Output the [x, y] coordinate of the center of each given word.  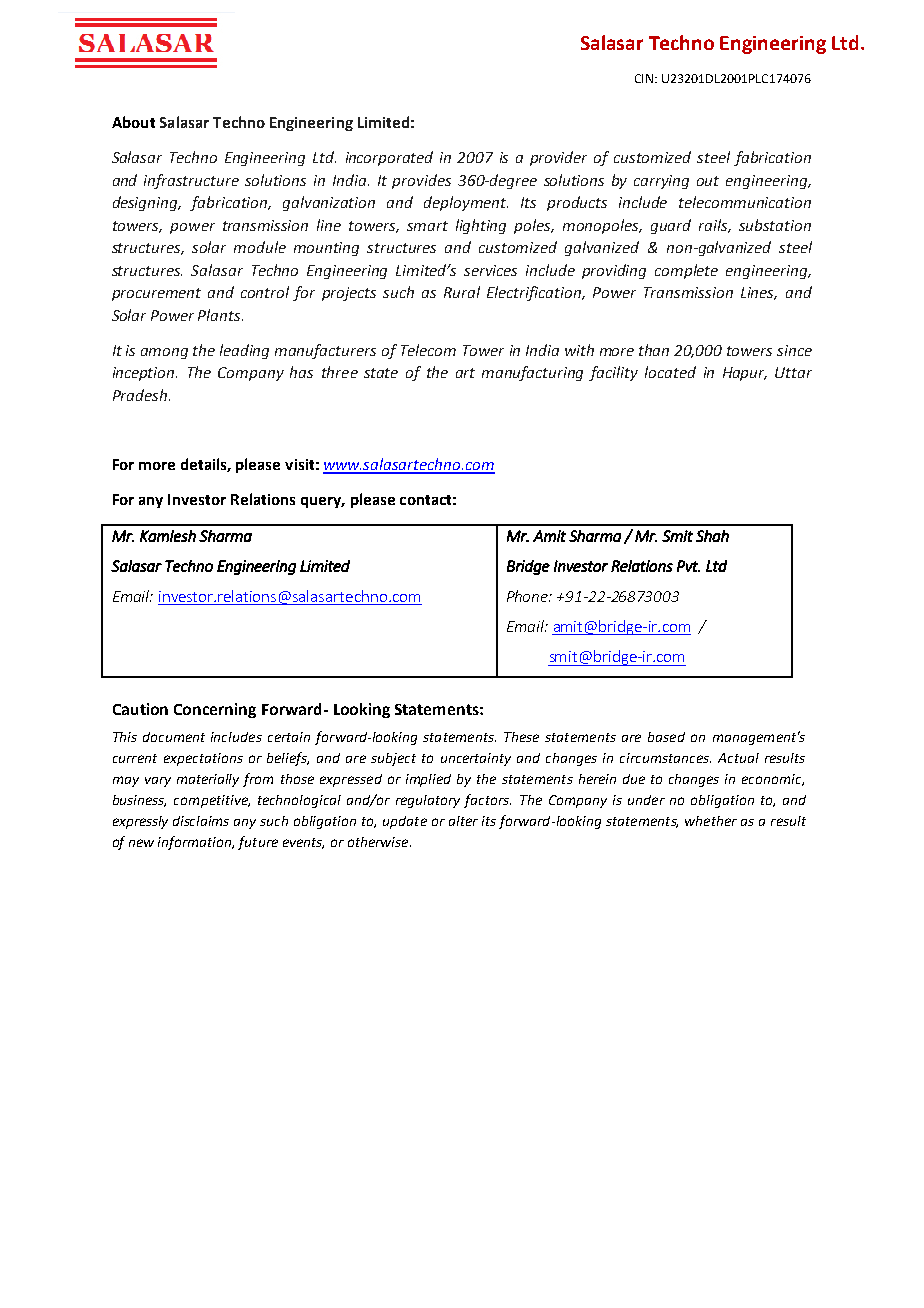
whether [711, 821]
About [133, 122]
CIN [645, 78]
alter [463, 821]
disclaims [201, 821]
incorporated [389, 158]
